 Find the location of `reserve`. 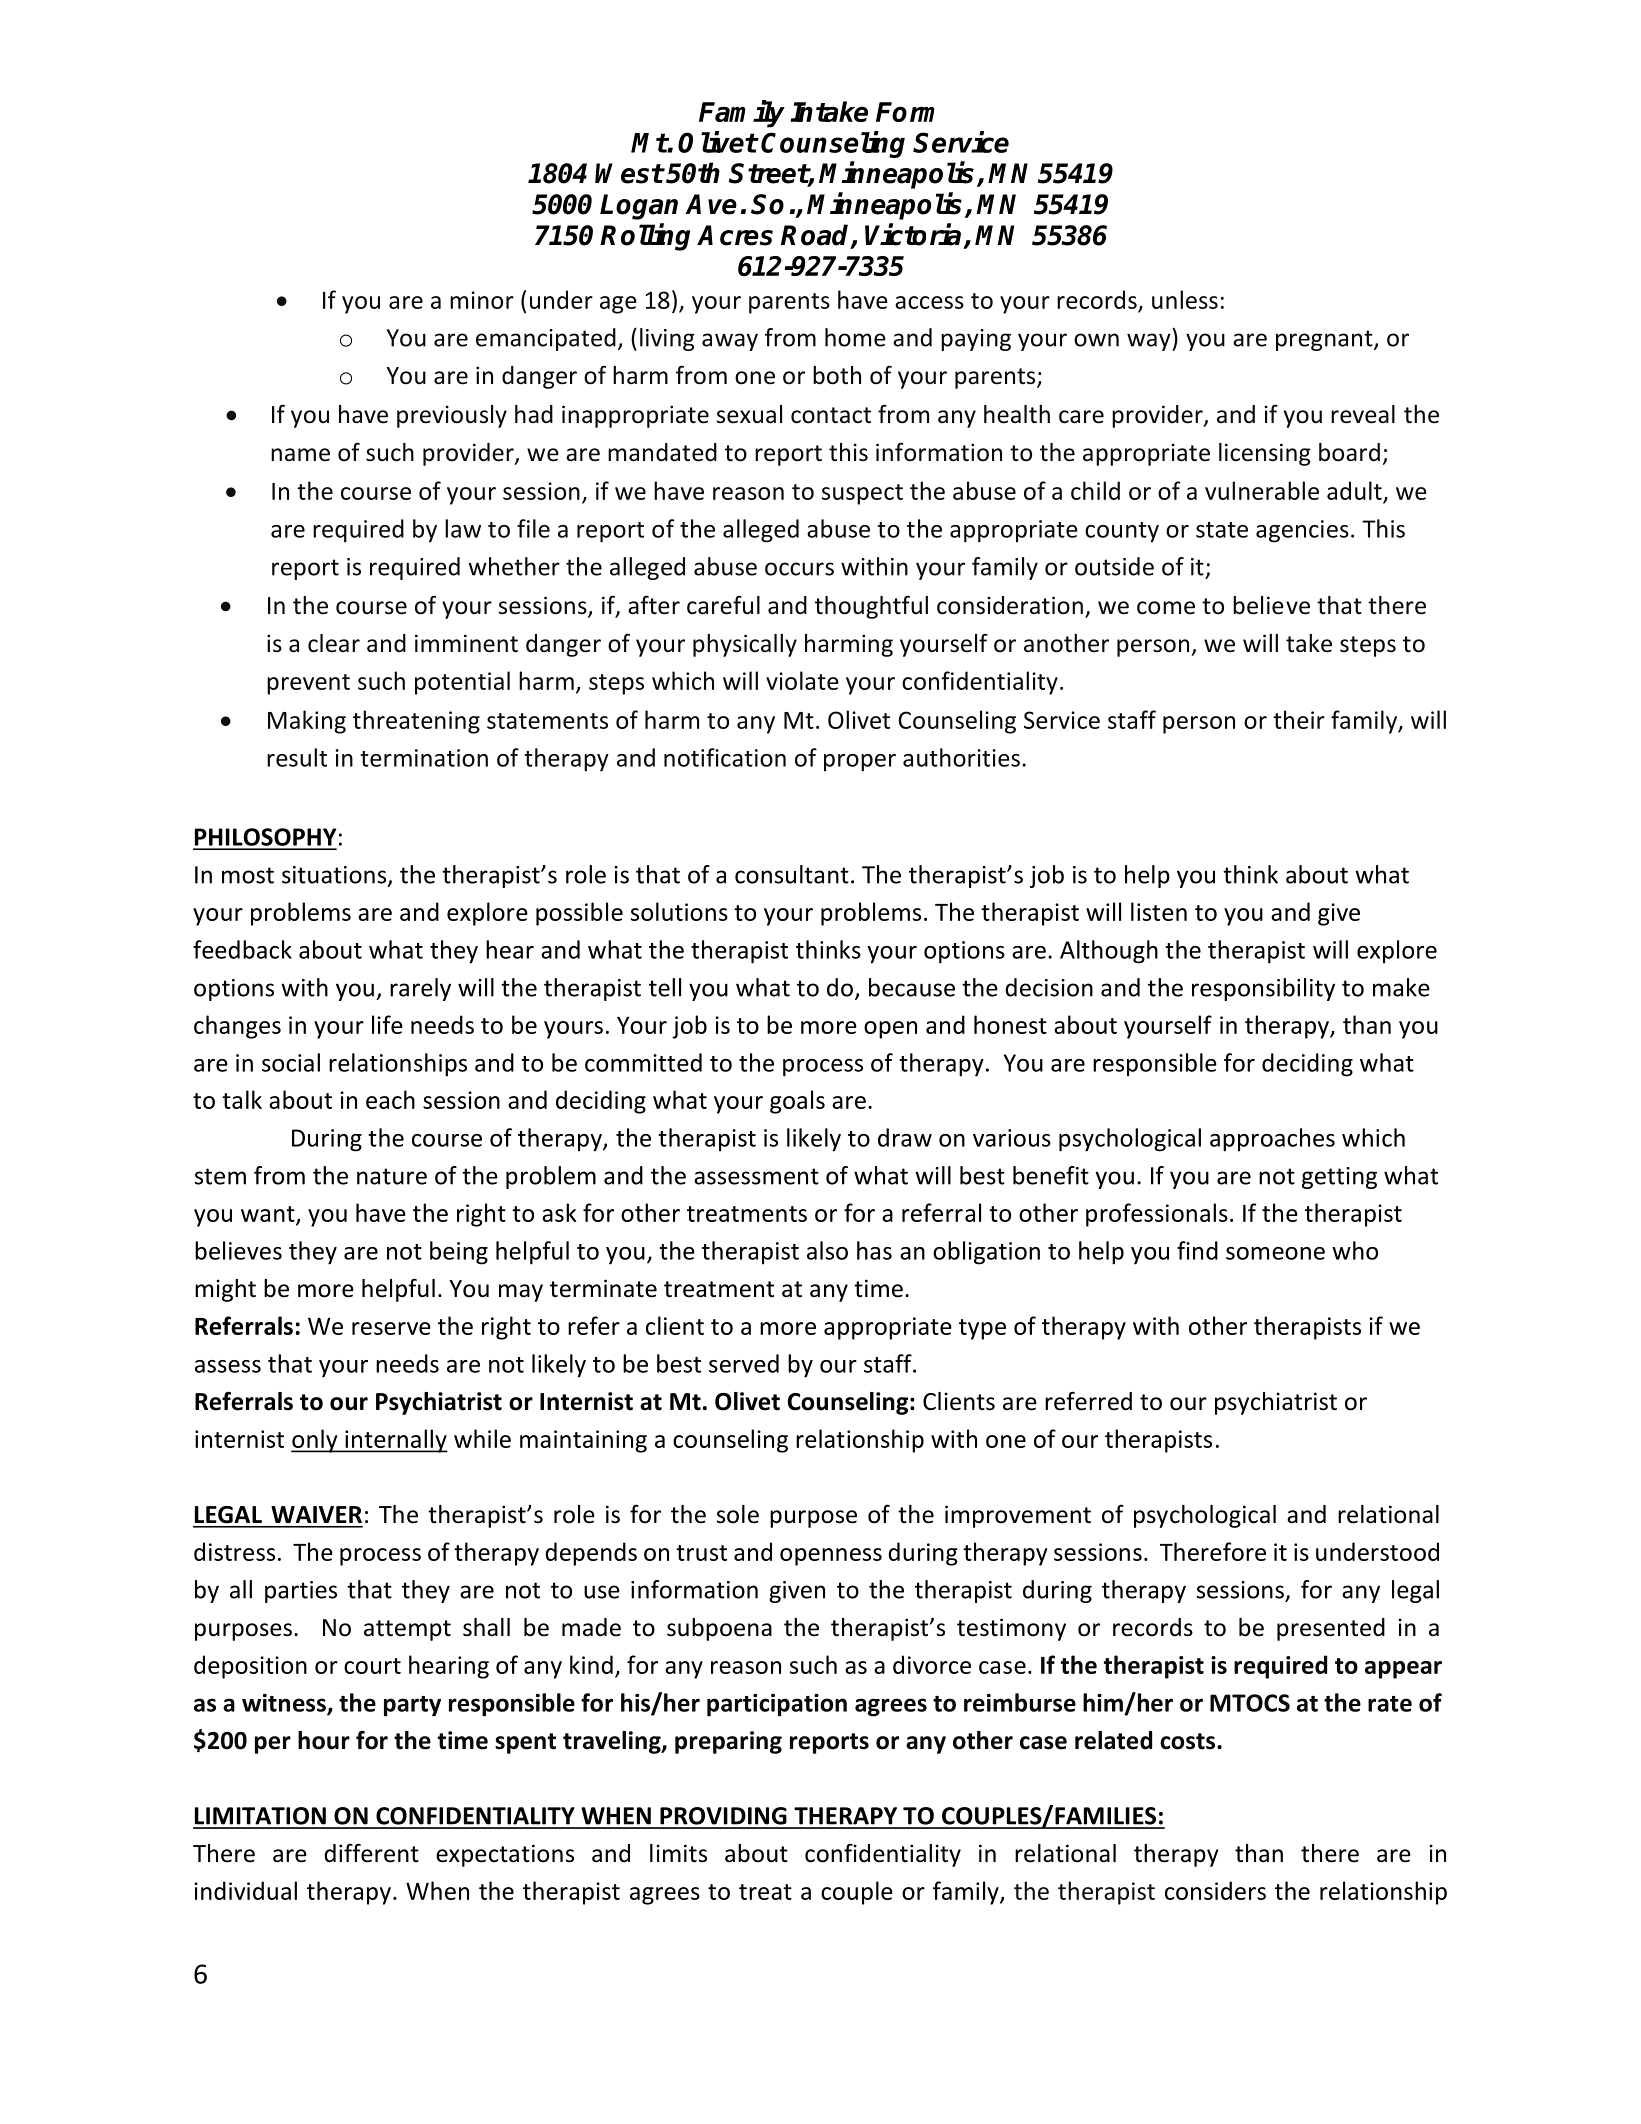

reserve is located at coordinates (391, 1328).
